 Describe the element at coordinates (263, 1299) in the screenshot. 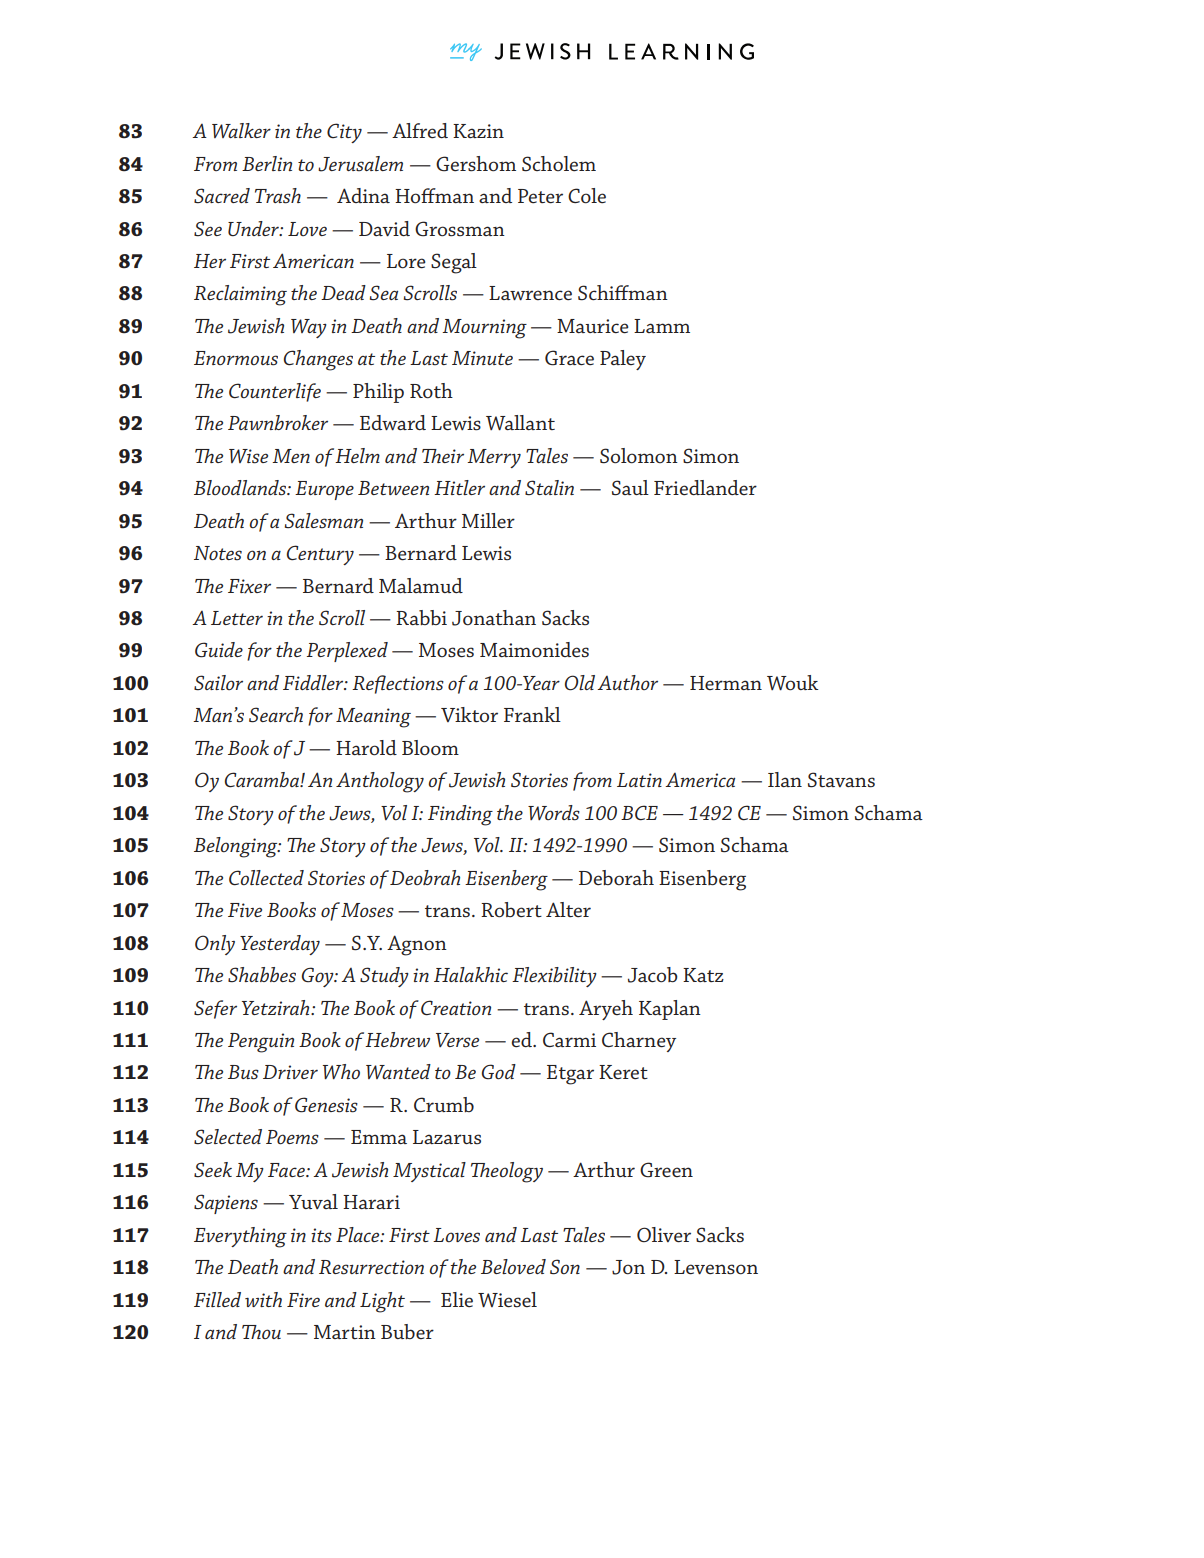

I see `with` at that location.
